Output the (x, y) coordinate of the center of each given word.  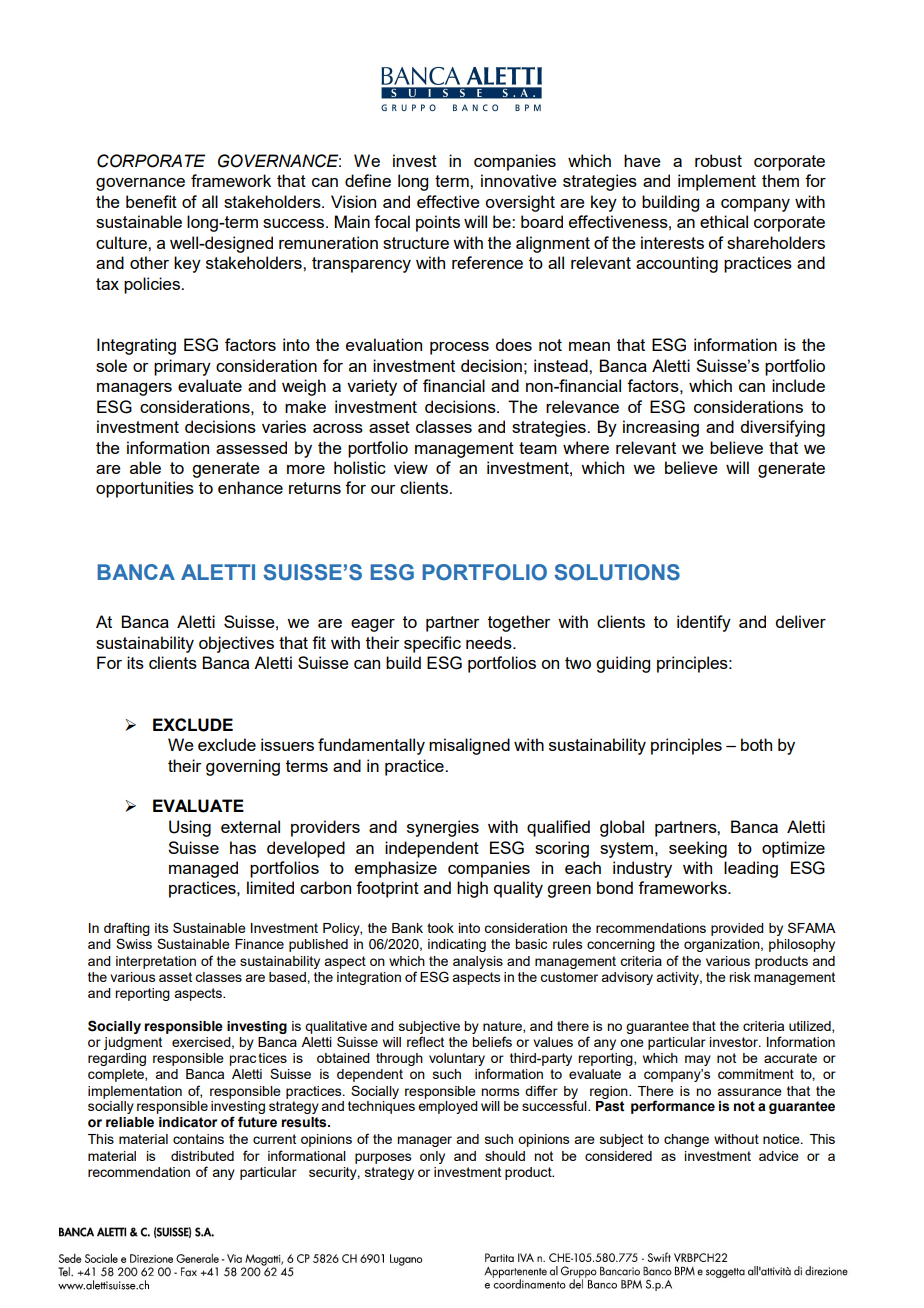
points (438, 223)
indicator (188, 1122)
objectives (236, 644)
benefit (151, 201)
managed (203, 869)
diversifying (782, 428)
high (472, 889)
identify (704, 623)
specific (432, 644)
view (411, 467)
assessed (251, 447)
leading (751, 869)
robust (718, 160)
